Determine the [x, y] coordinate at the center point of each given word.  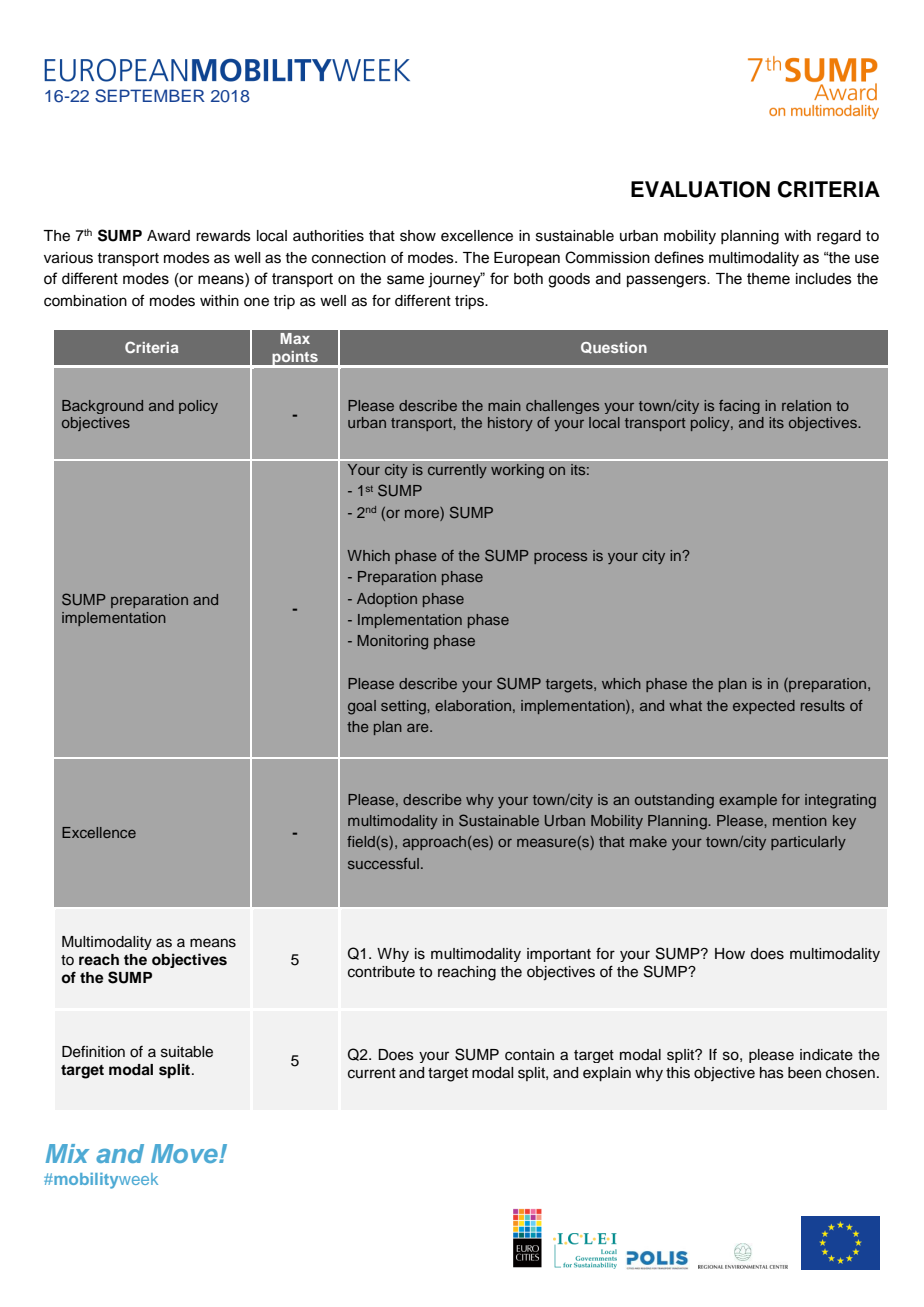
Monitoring [392, 642]
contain [529, 1055]
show [418, 236]
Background [102, 407]
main [504, 405]
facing [739, 407]
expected [764, 707]
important [559, 955]
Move [185, 1153]
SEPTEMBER [150, 96]
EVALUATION [700, 189]
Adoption [387, 600]
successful [383, 863]
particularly [808, 843]
